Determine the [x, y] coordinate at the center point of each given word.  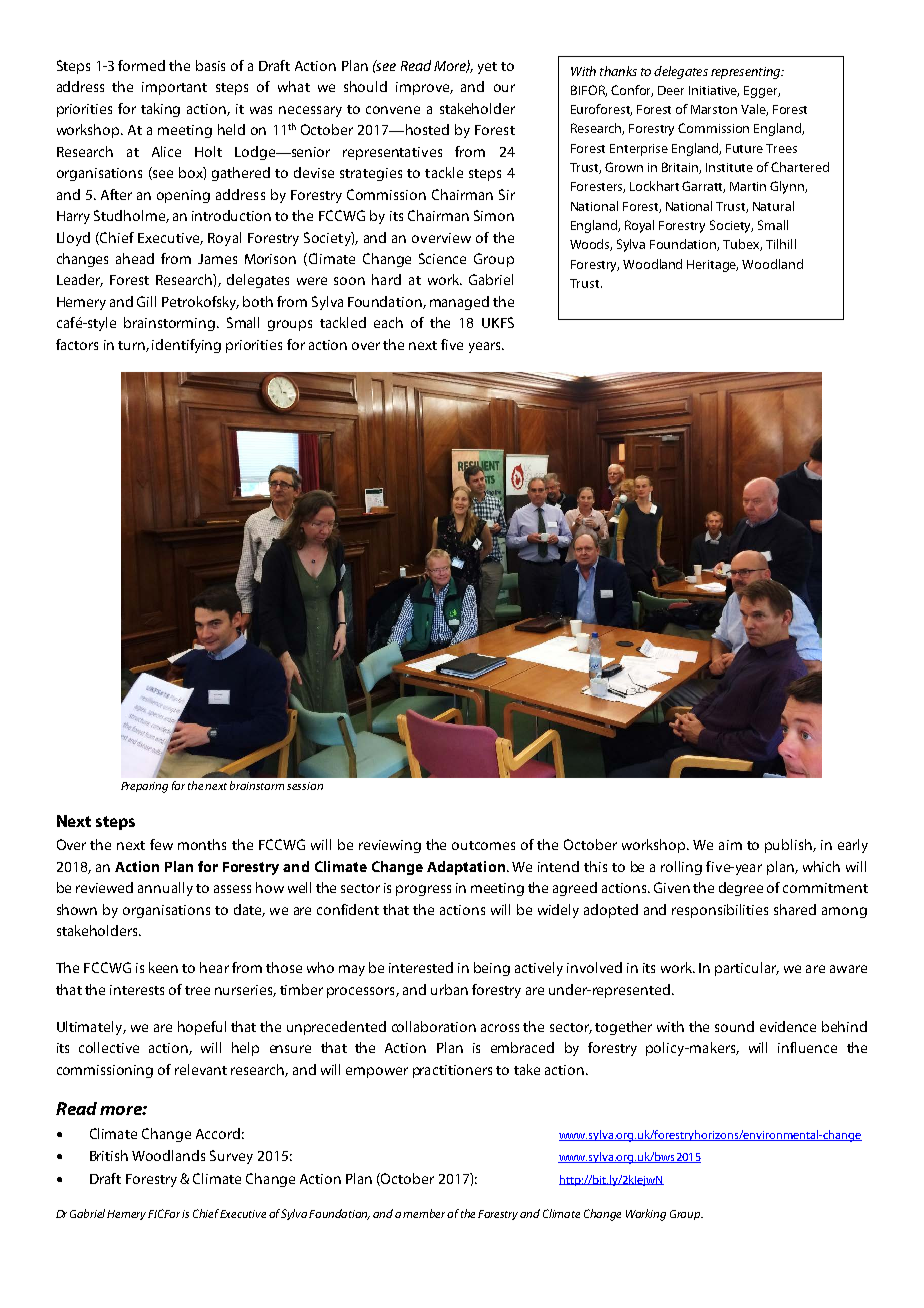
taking [160, 110]
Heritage [712, 266]
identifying [186, 346]
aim [730, 845]
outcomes [483, 845]
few [161, 844]
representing [747, 73]
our [504, 88]
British [109, 1155]
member [425, 1213]
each [388, 322]
